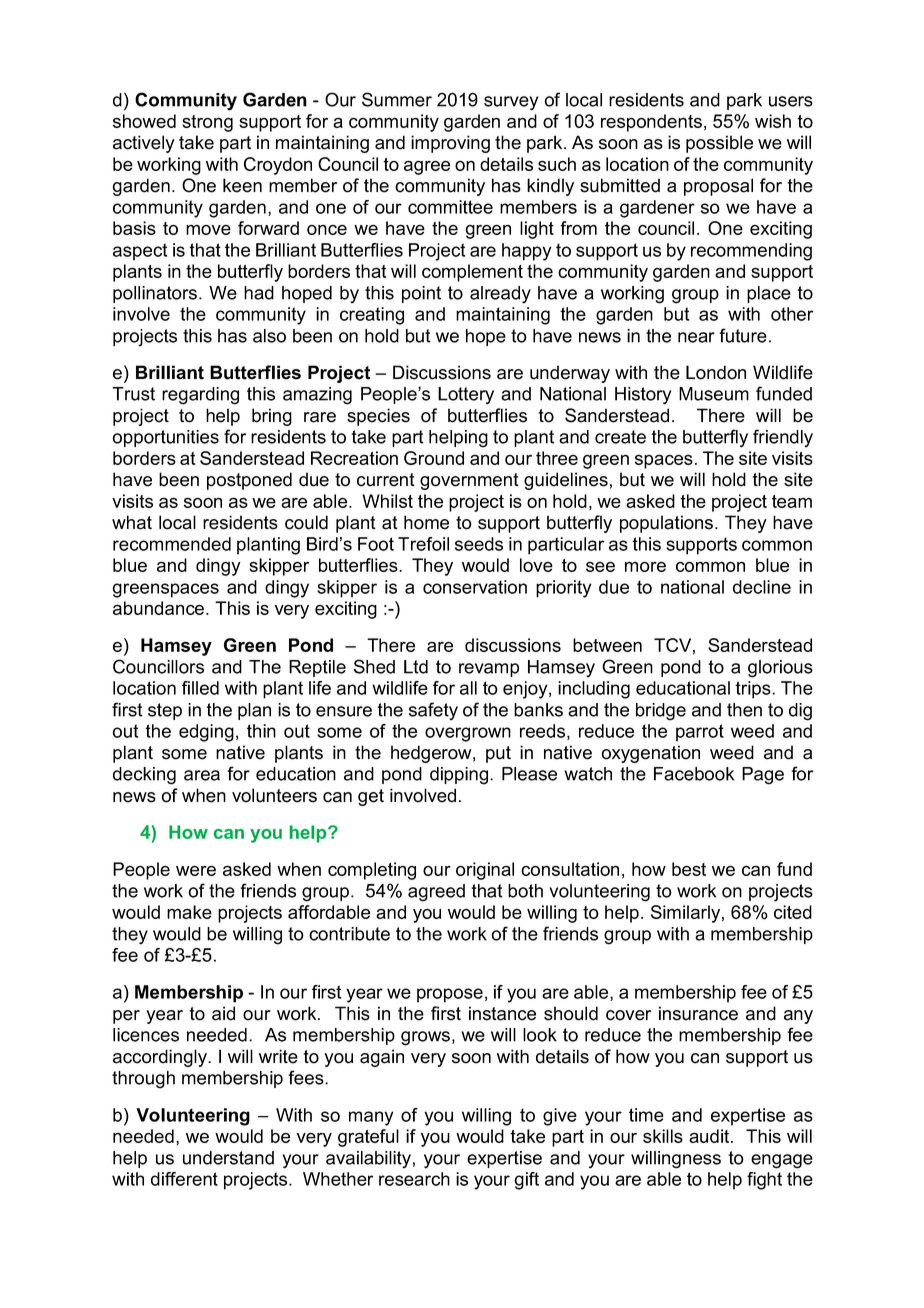 The image size is (924, 1308). Describe the element at coordinates (780, 669) in the screenshot. I see `glorious` at that location.
